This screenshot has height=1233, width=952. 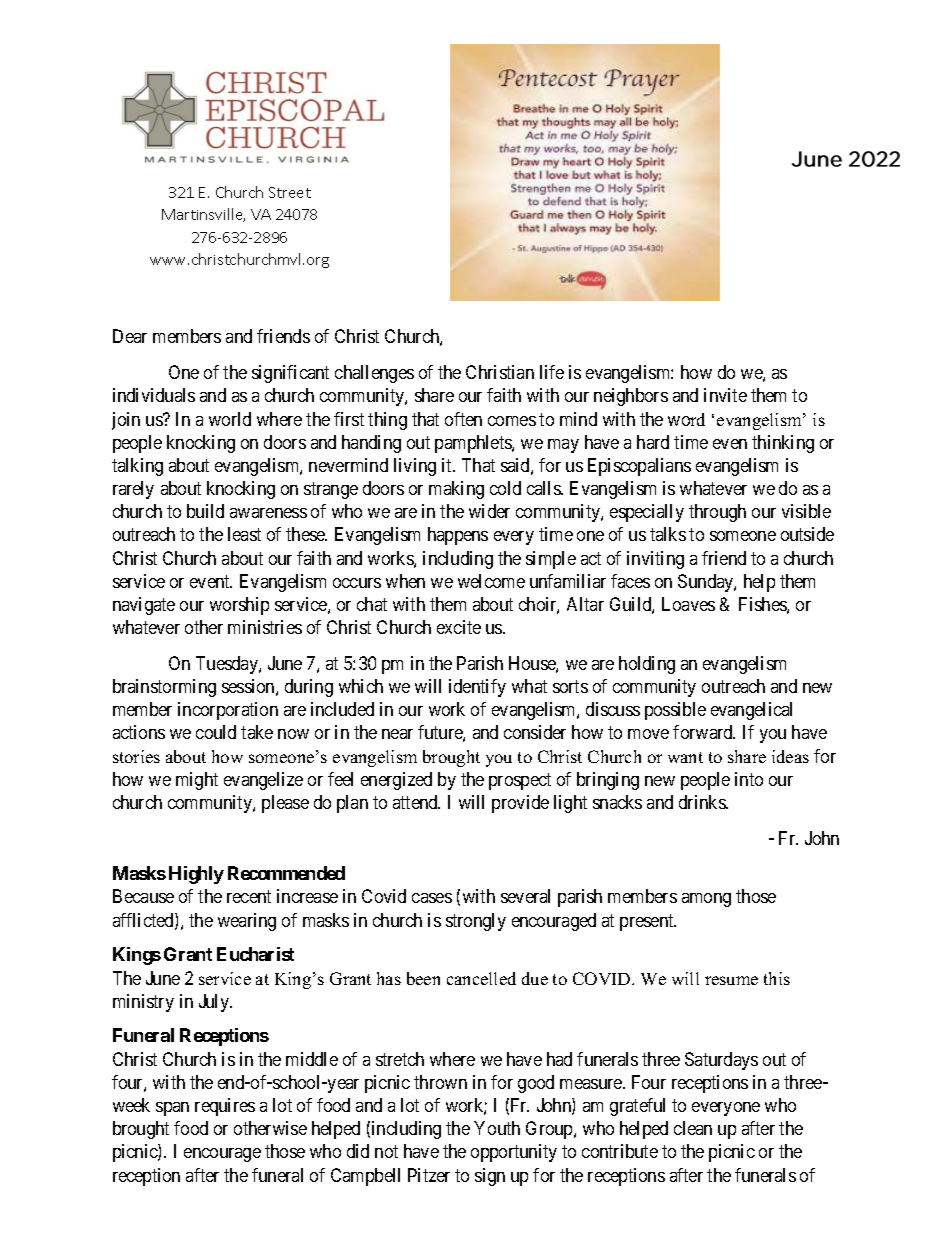 What do you see at coordinates (474, 444) in the screenshot?
I see `pamphlets` at bounding box center [474, 444].
